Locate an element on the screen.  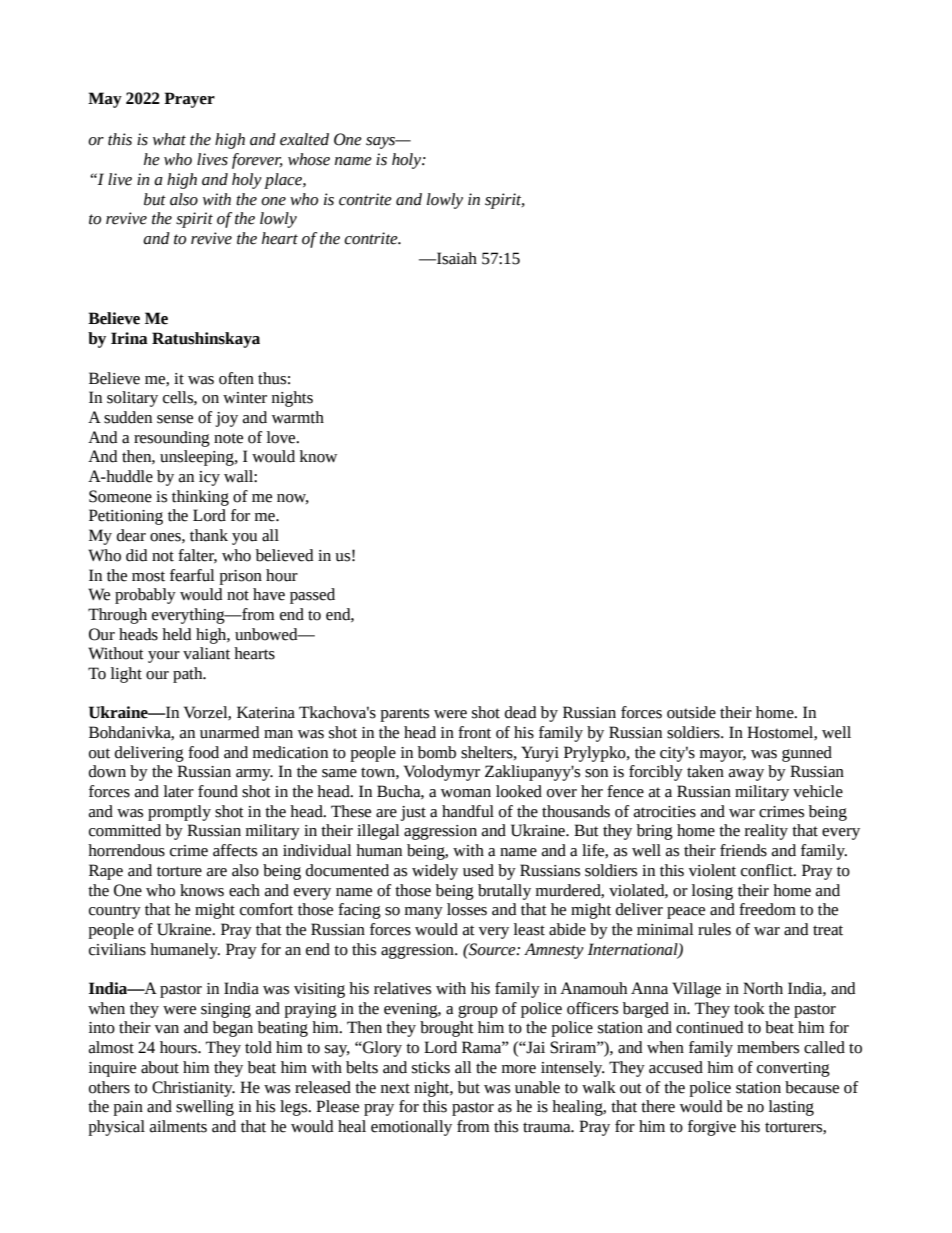
Christianity is located at coordinates (193, 1089).
